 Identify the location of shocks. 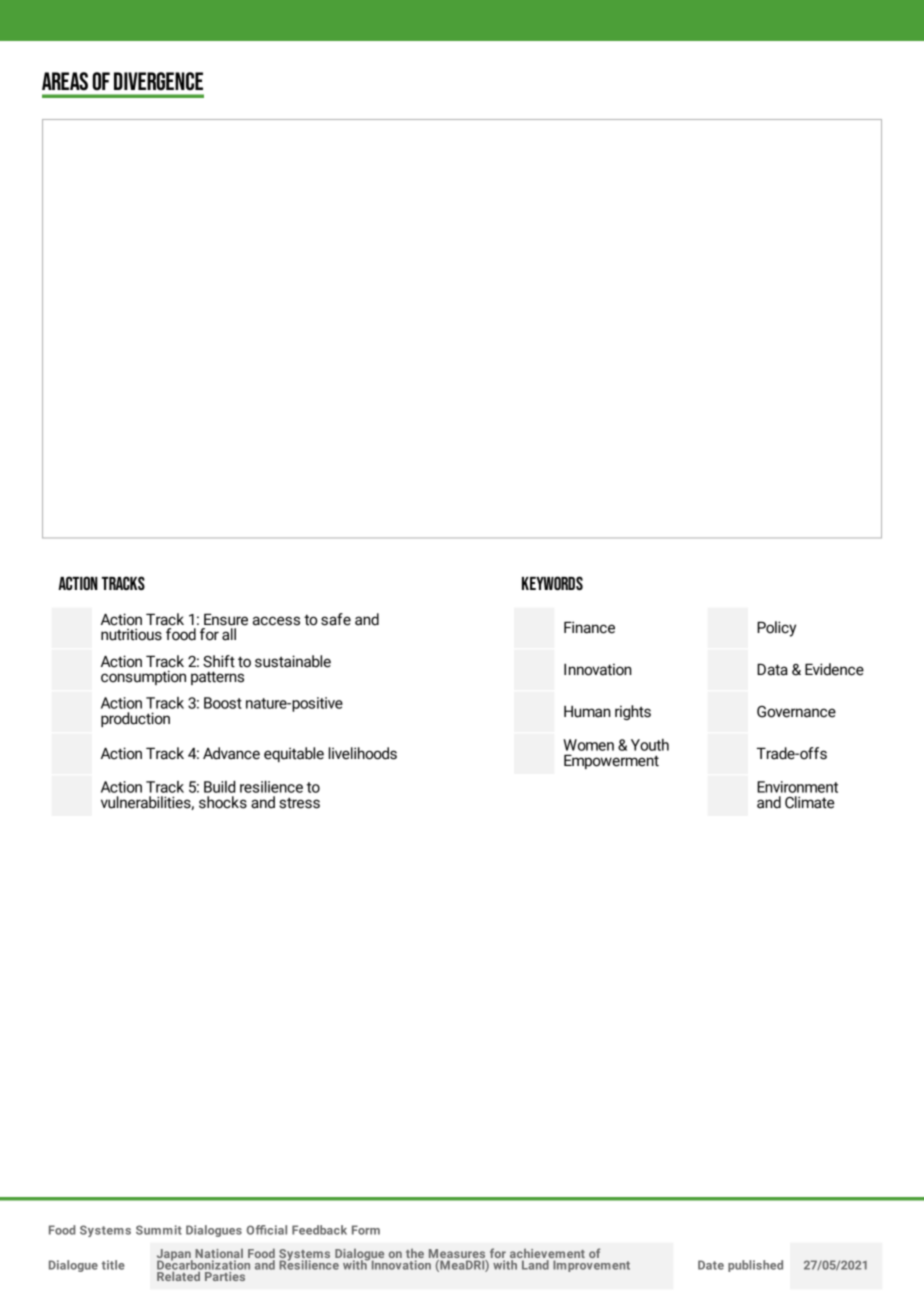
(223, 802).
